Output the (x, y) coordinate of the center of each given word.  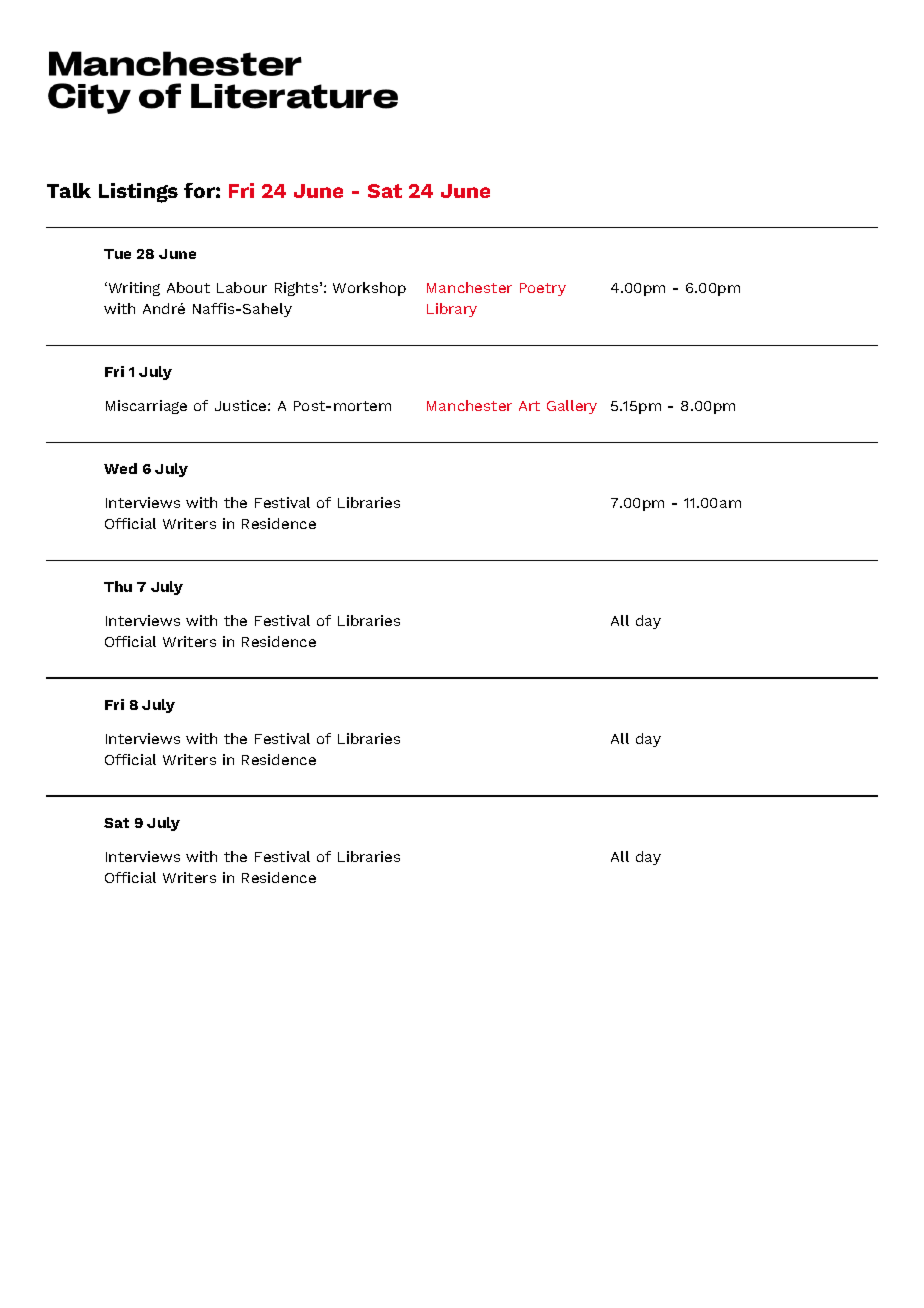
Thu (118, 586)
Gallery (572, 407)
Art (529, 406)
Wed (120, 468)
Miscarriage (146, 407)
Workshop (369, 289)
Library (452, 310)
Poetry (543, 289)
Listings (138, 193)
